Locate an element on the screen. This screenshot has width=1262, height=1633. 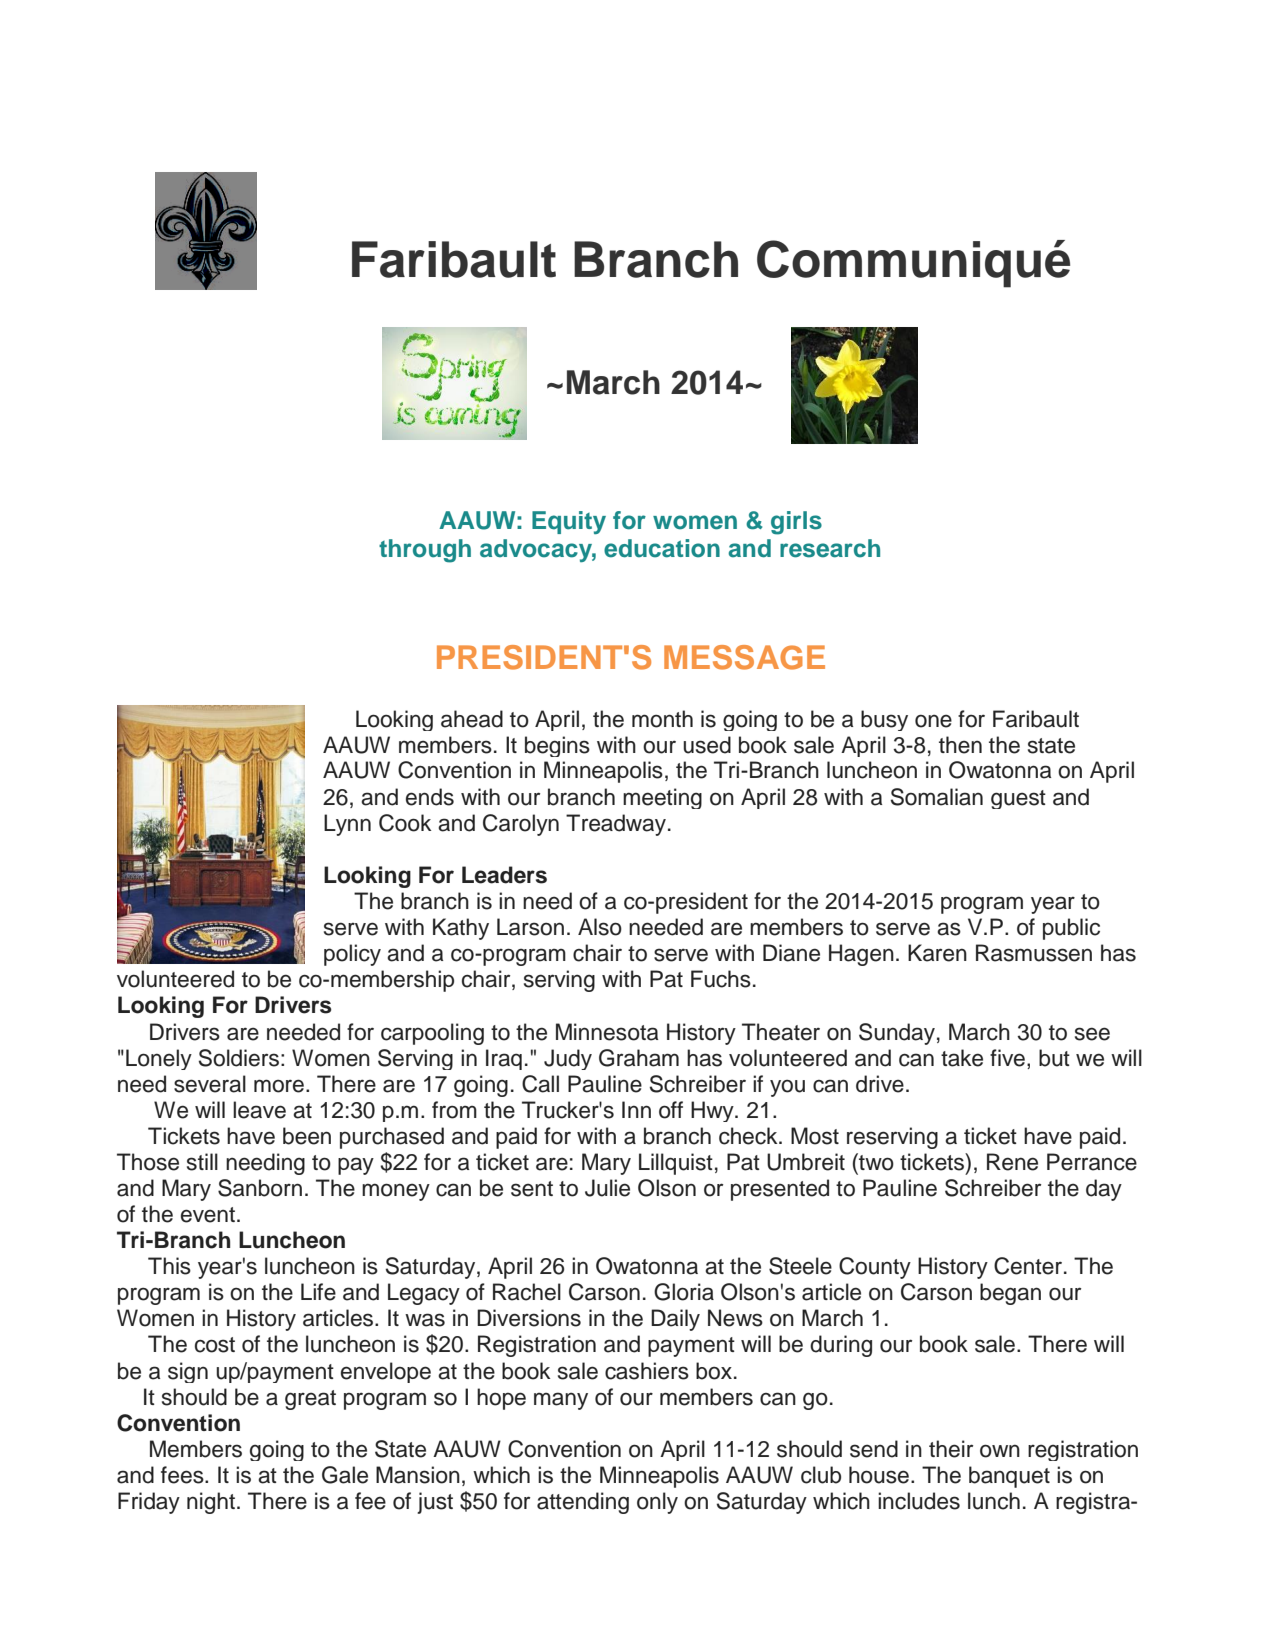
education is located at coordinates (662, 548).
